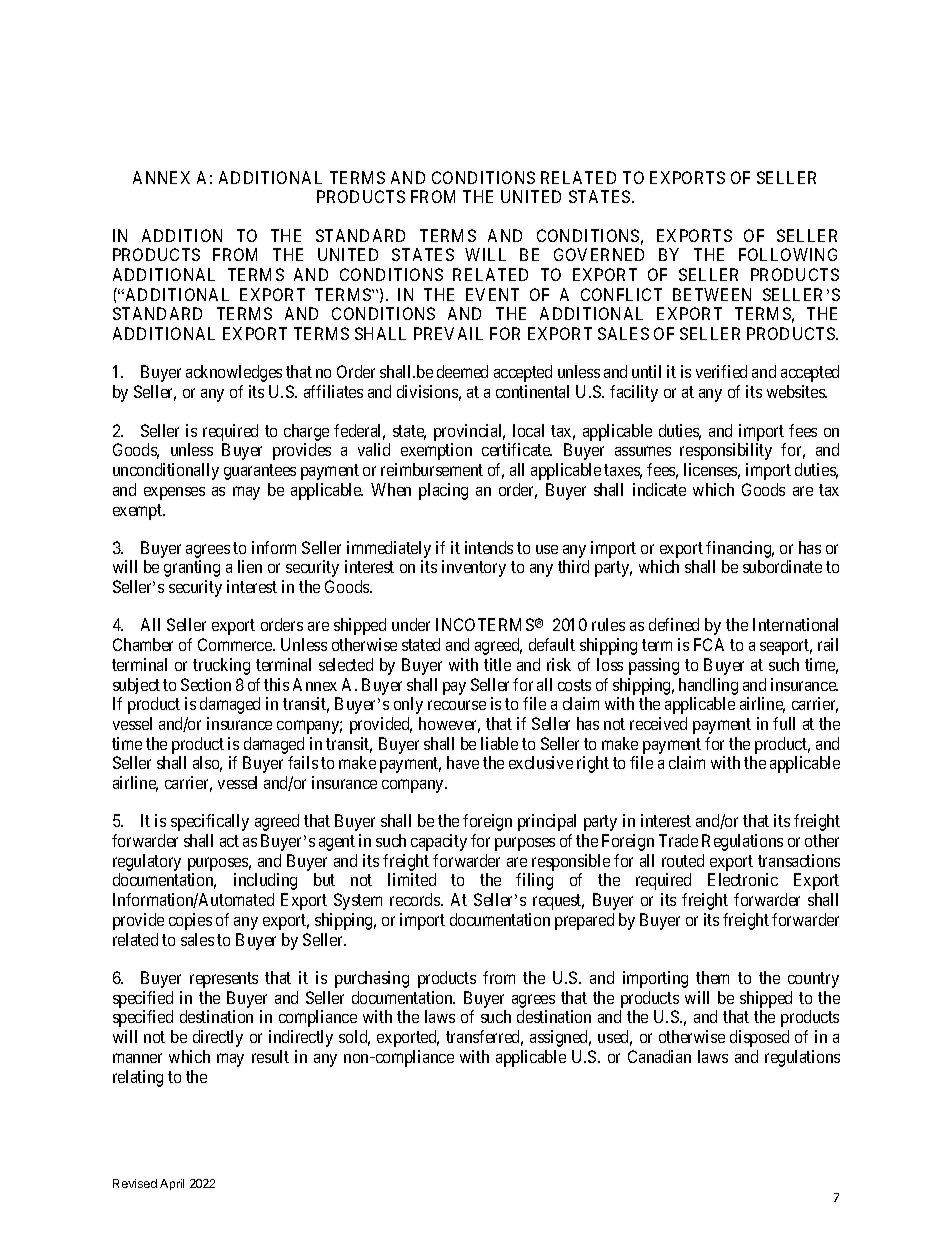 The image size is (952, 1233). I want to click on acknowledges, so click(234, 373).
